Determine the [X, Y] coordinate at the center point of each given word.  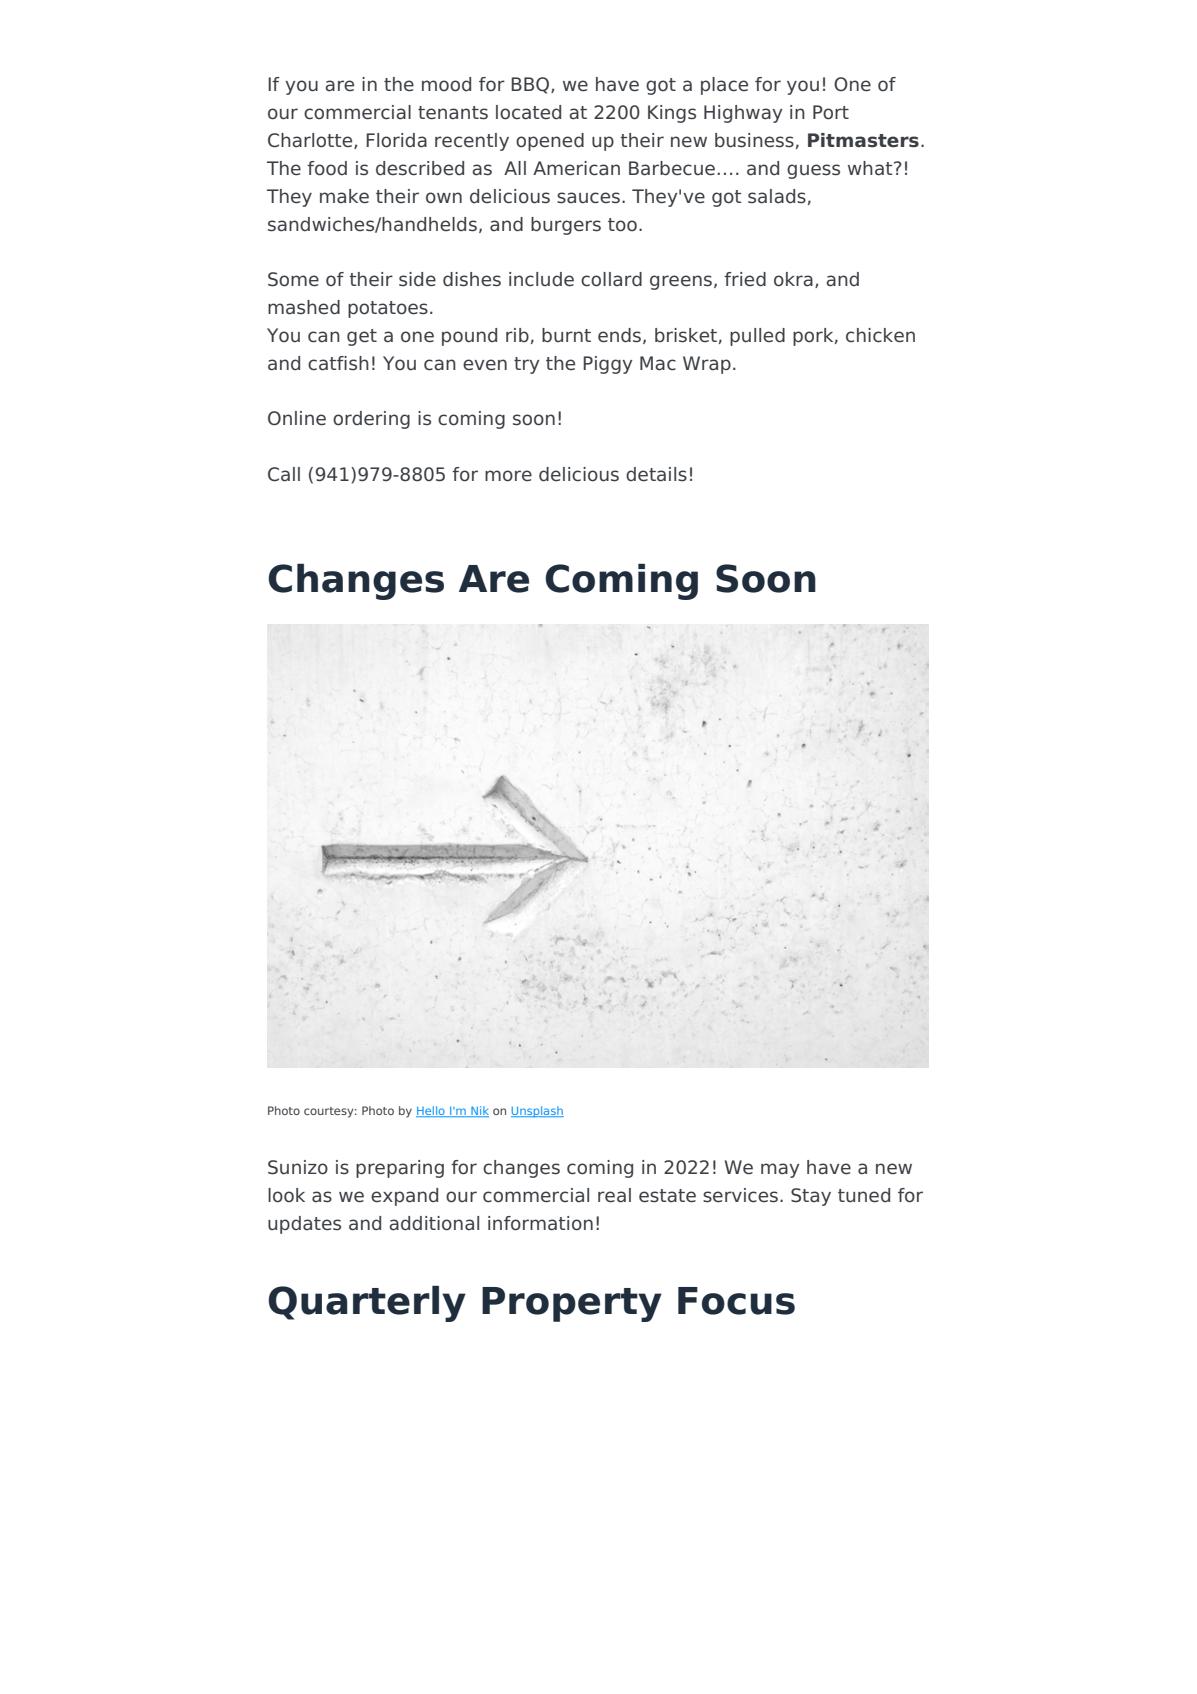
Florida [396, 140]
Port [831, 112]
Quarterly [367, 1304]
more [508, 476]
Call [284, 474]
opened [550, 142]
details [656, 474]
